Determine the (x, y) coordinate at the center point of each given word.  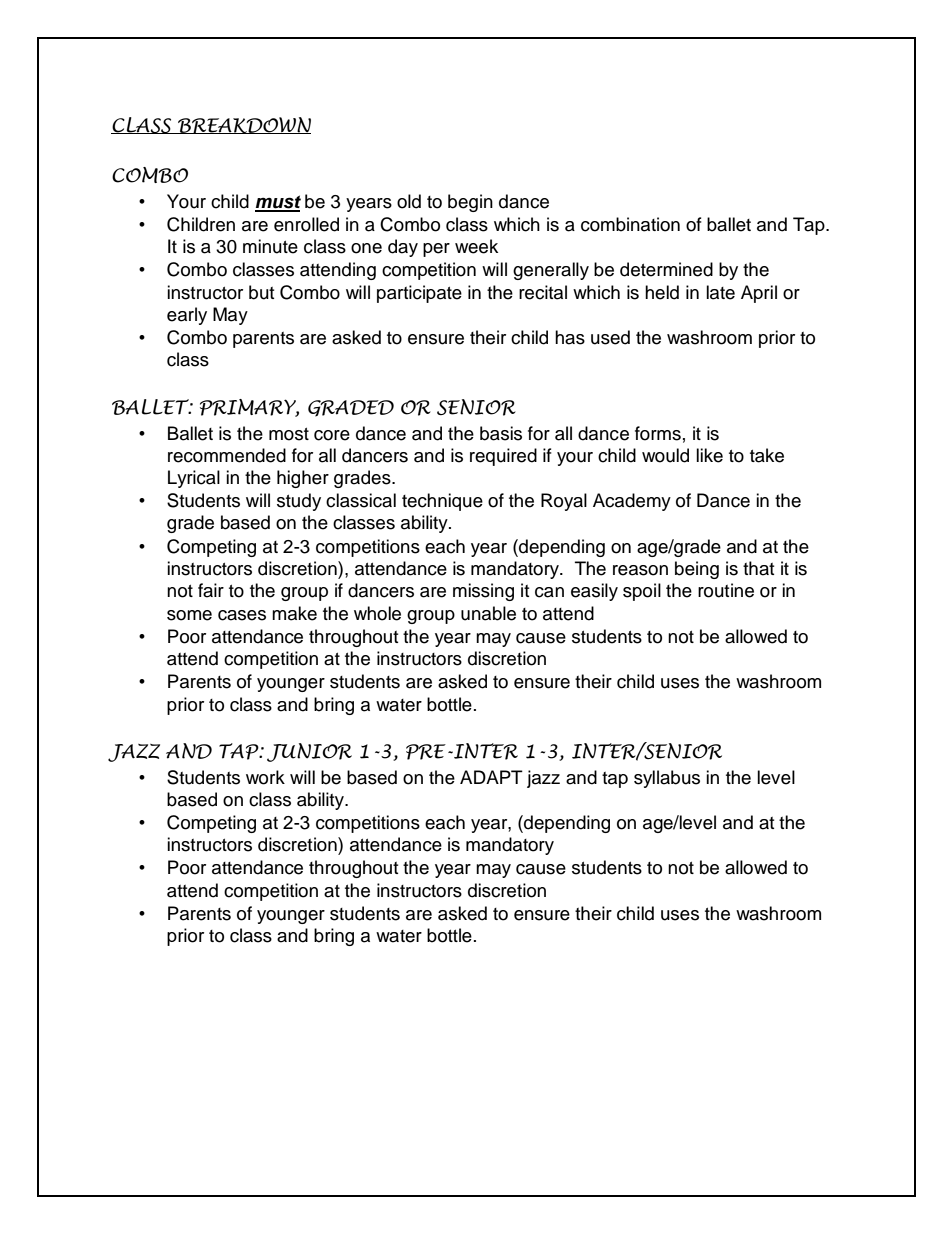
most (289, 434)
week (476, 246)
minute (270, 246)
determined (666, 269)
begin (470, 203)
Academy (632, 502)
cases (242, 615)
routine (726, 590)
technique (442, 502)
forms (658, 433)
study (299, 502)
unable (488, 613)
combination (630, 224)
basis (501, 433)
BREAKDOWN (243, 125)
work (265, 777)
